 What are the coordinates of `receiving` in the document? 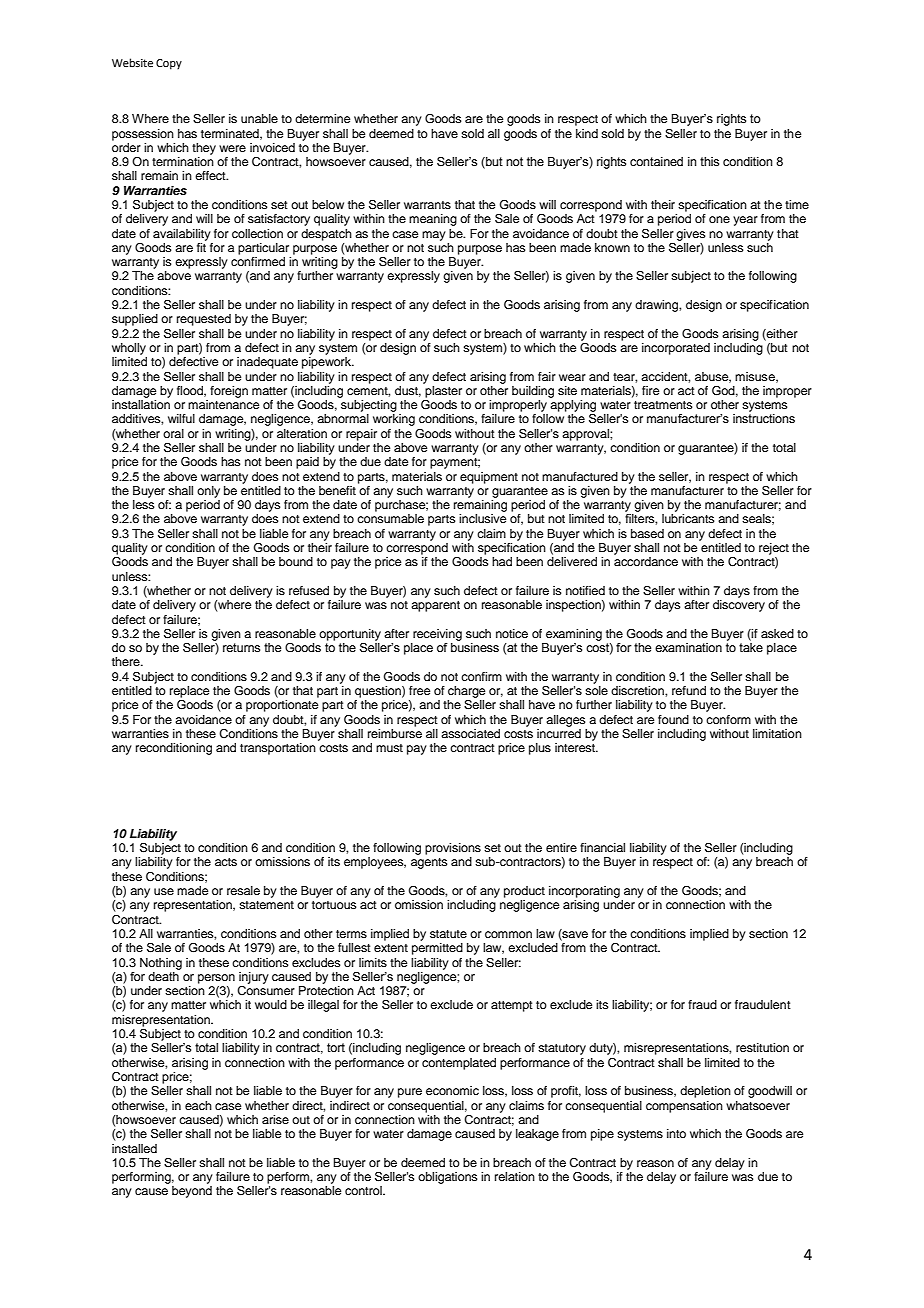 It's located at (437, 635).
